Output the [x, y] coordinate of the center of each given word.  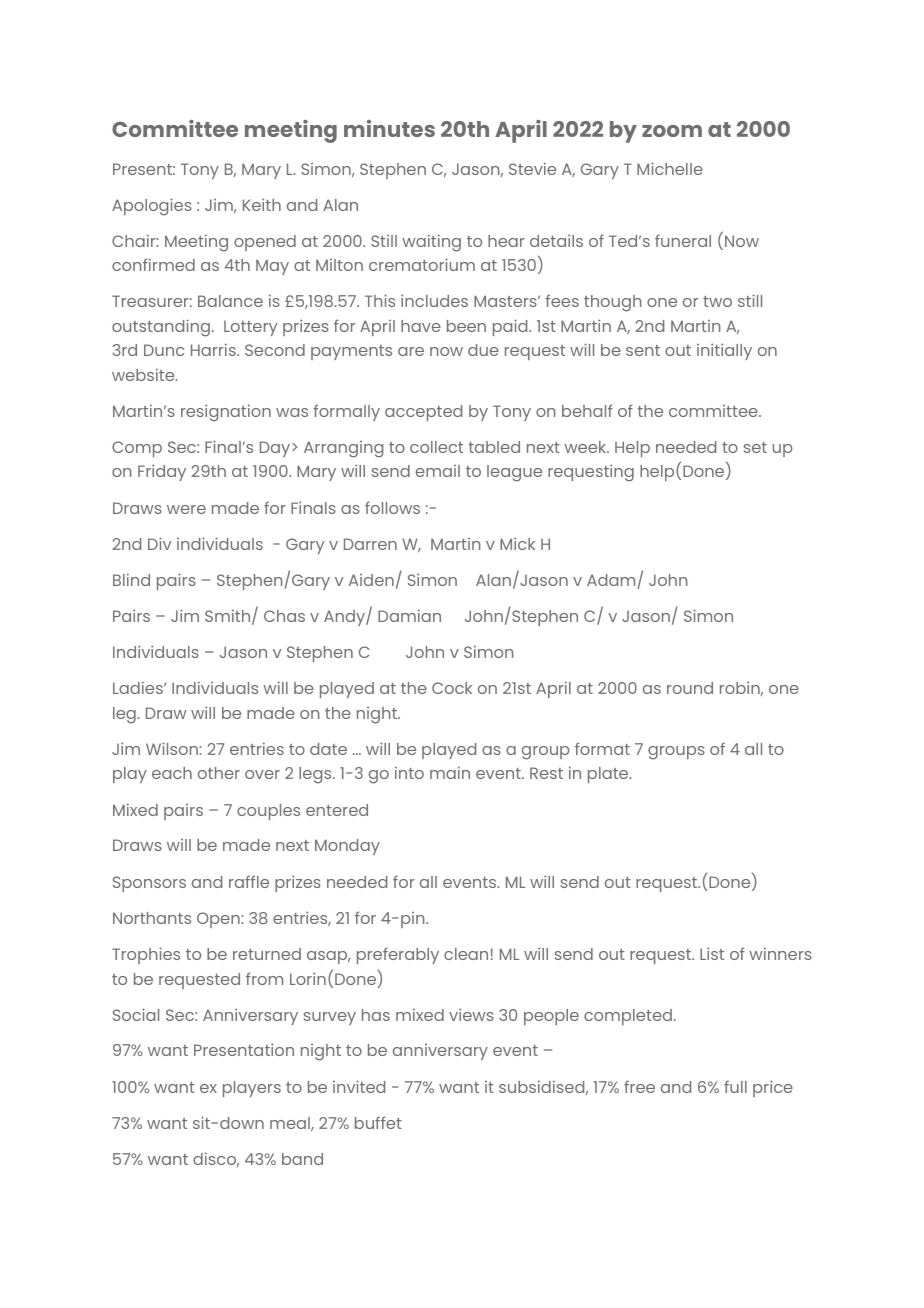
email [438, 471]
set [755, 447]
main [450, 772]
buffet [378, 1122]
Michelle [670, 168]
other [219, 773]
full [735, 1086]
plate [609, 775]
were [186, 509]
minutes [389, 128]
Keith [262, 204]
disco [216, 1159]
